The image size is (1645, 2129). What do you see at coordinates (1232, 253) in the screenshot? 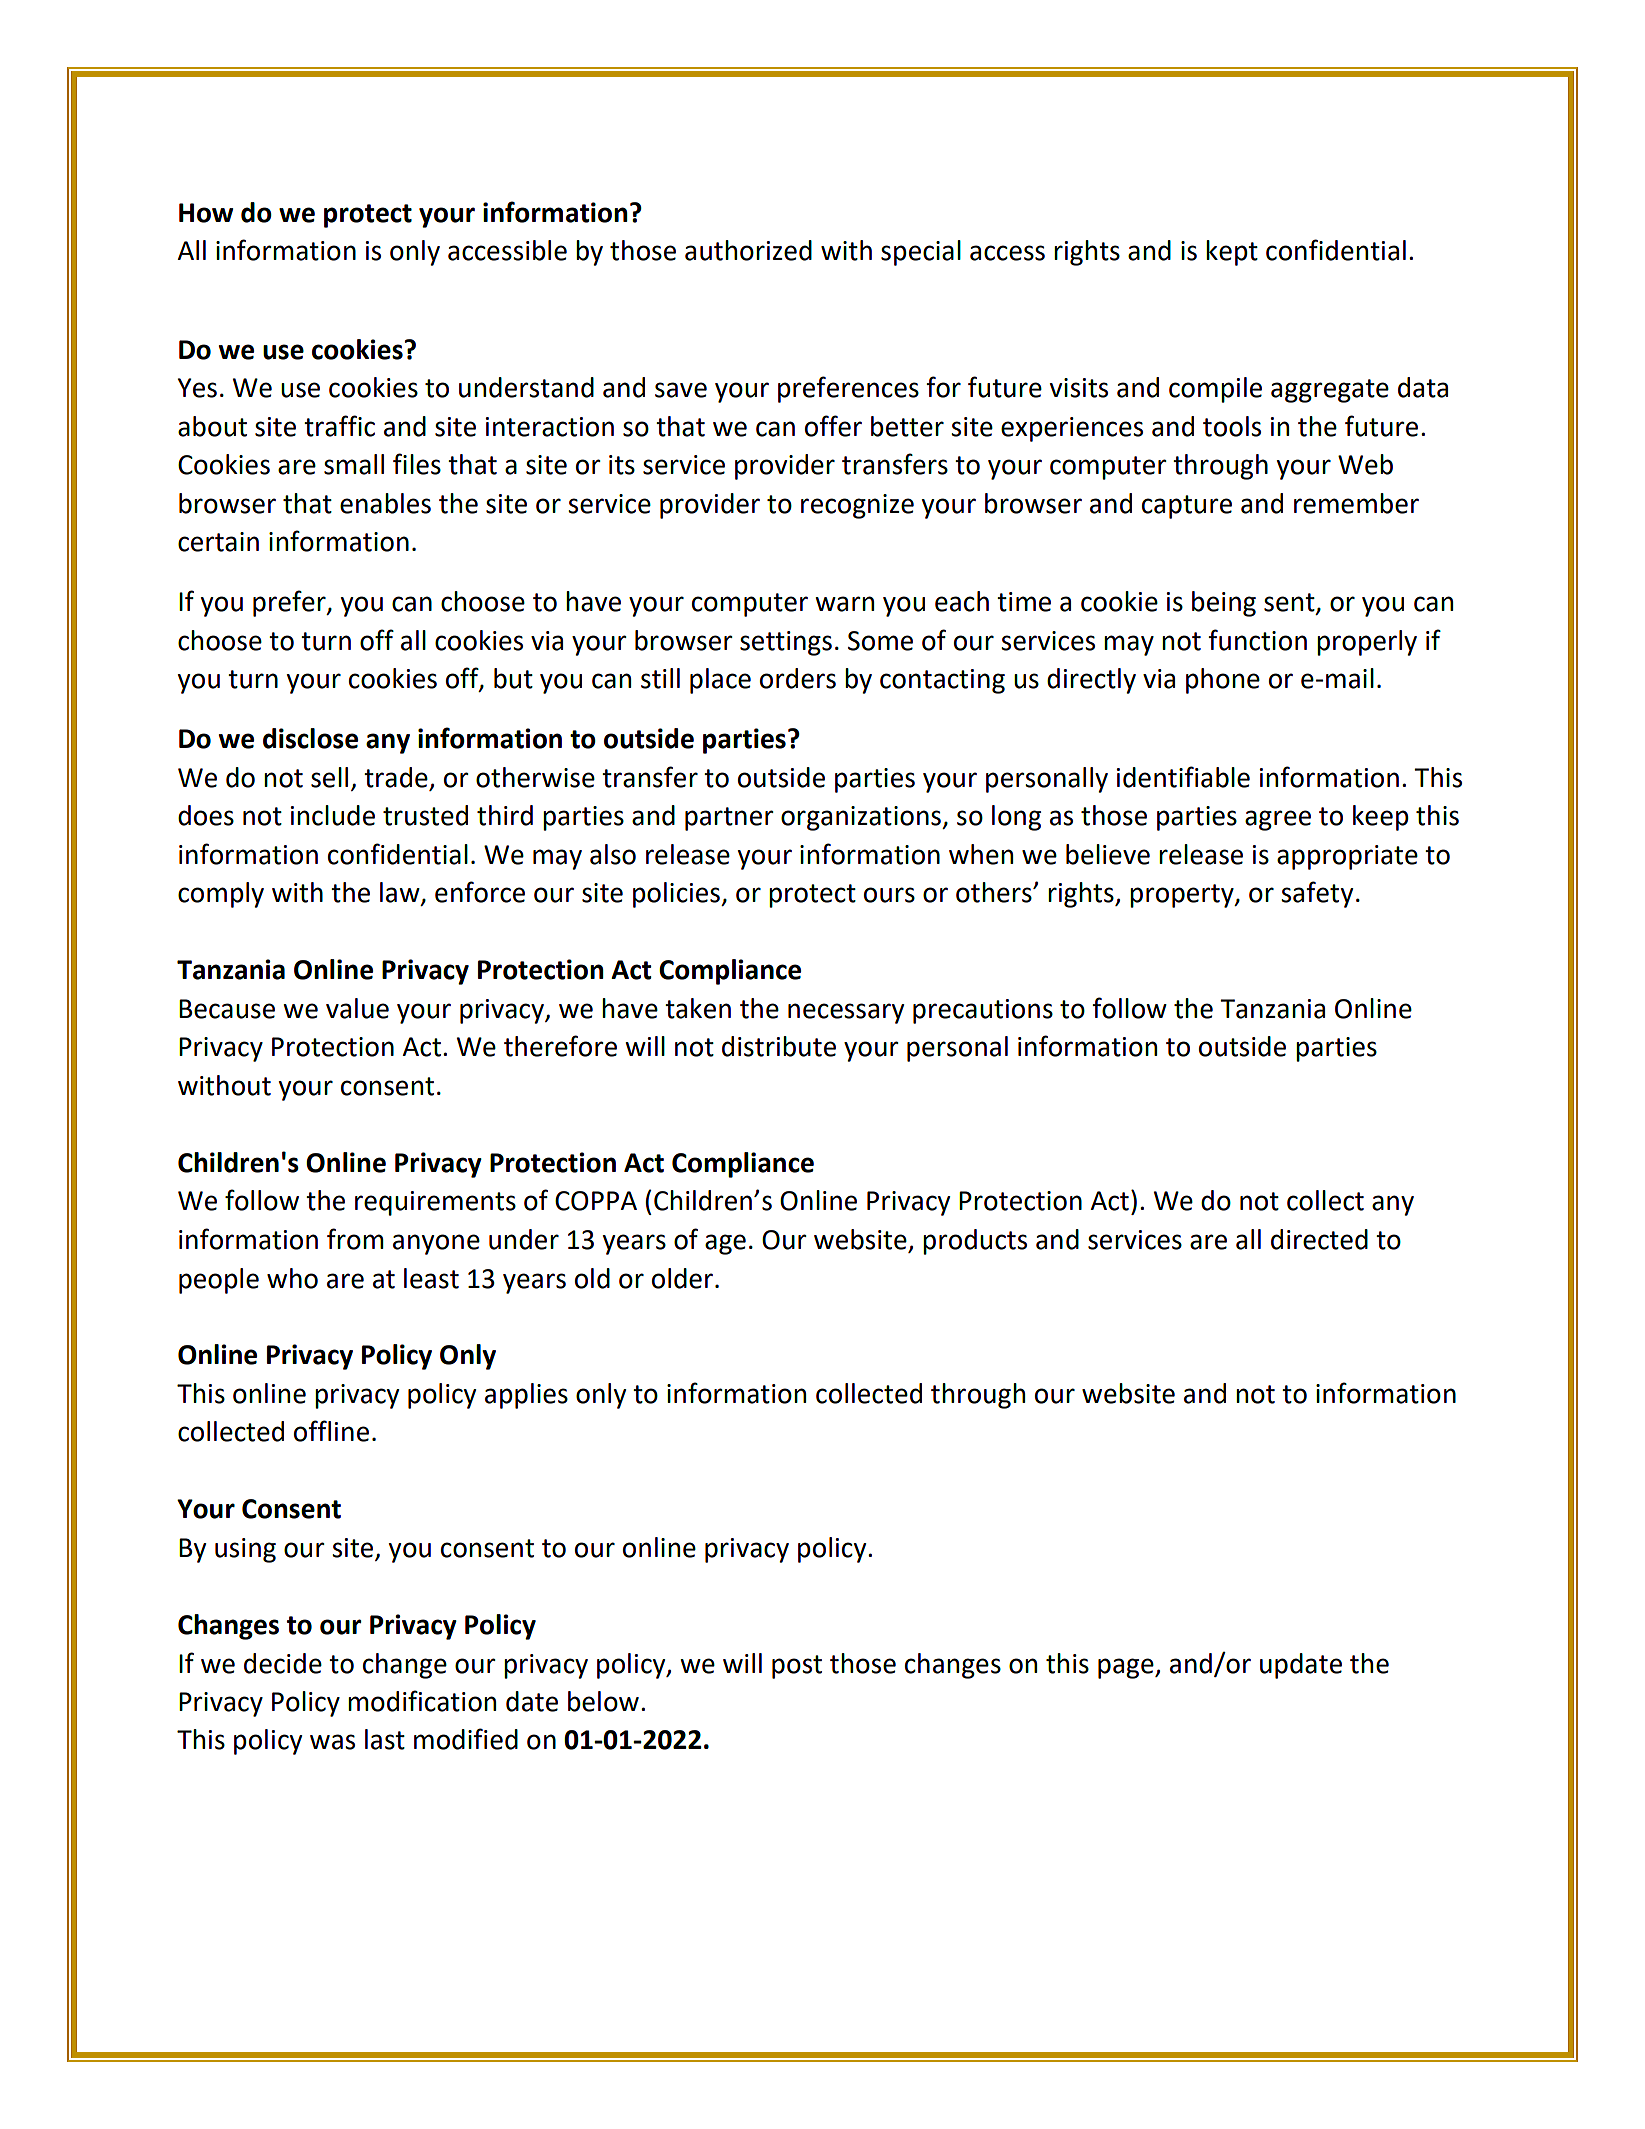
I see `kept` at bounding box center [1232, 253].
